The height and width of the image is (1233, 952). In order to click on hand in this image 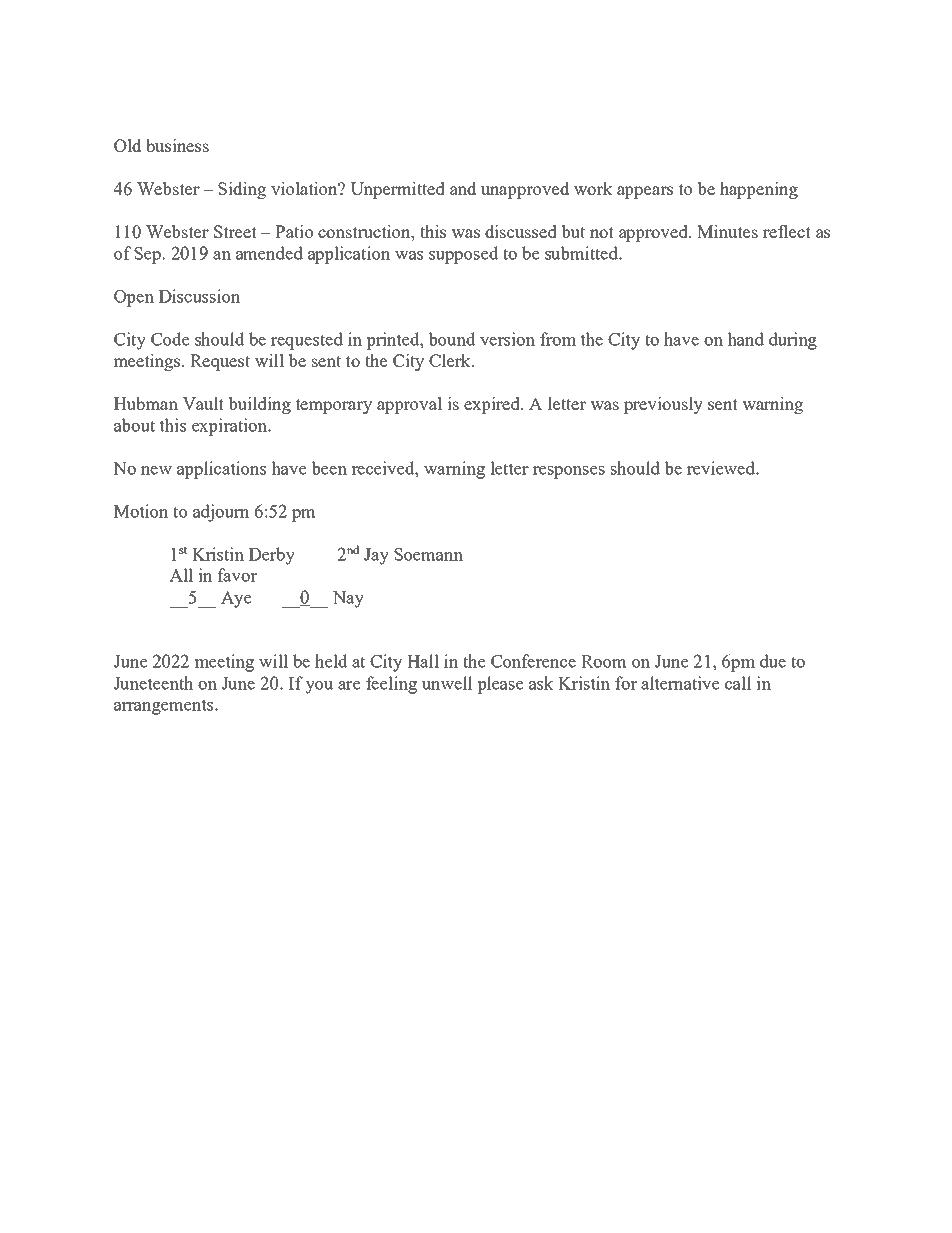, I will do `click(745, 339)`.
